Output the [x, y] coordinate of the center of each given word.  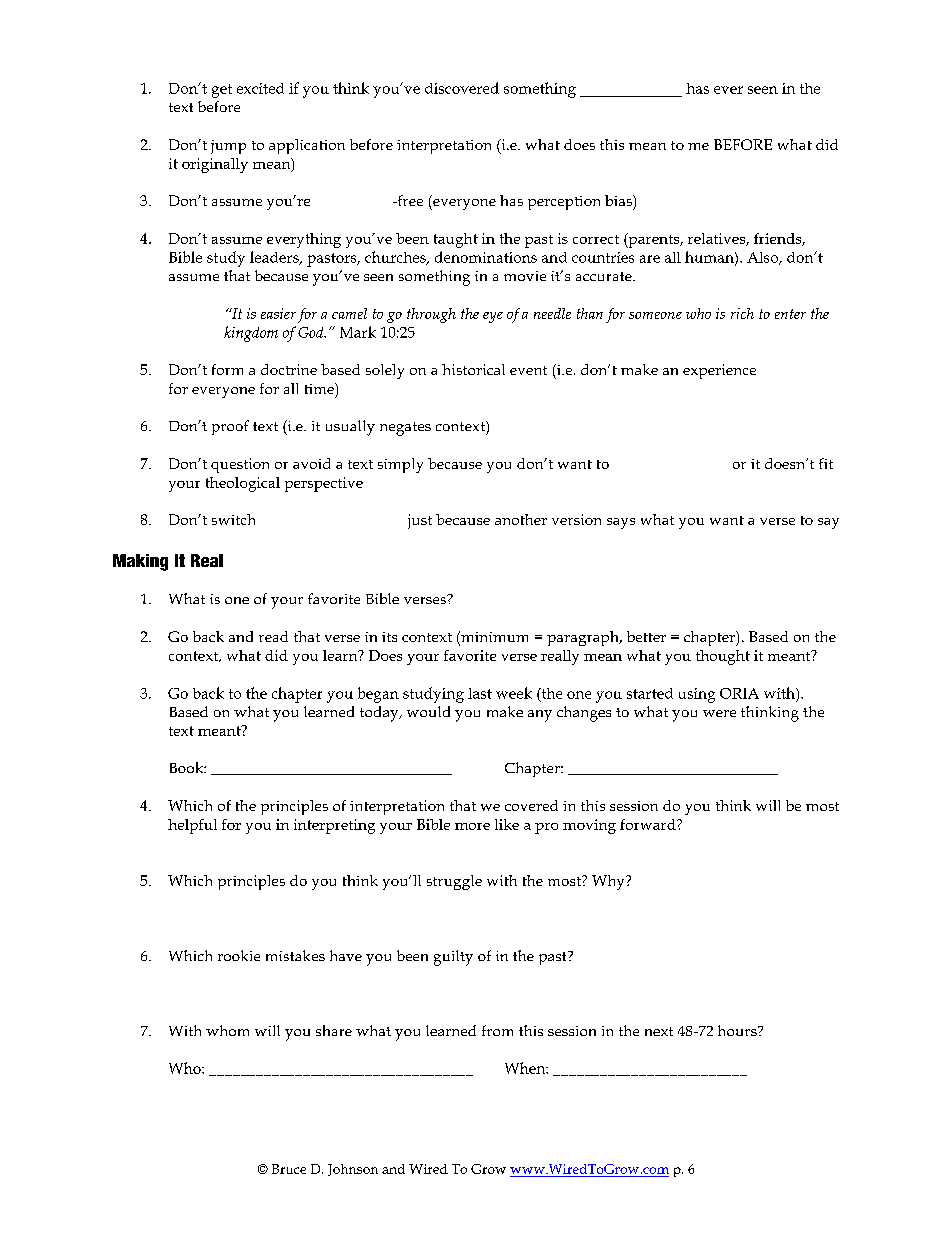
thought [723, 657]
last [480, 693]
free [409, 200]
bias [619, 200]
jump [228, 147]
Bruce [289, 1169]
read [273, 636]
